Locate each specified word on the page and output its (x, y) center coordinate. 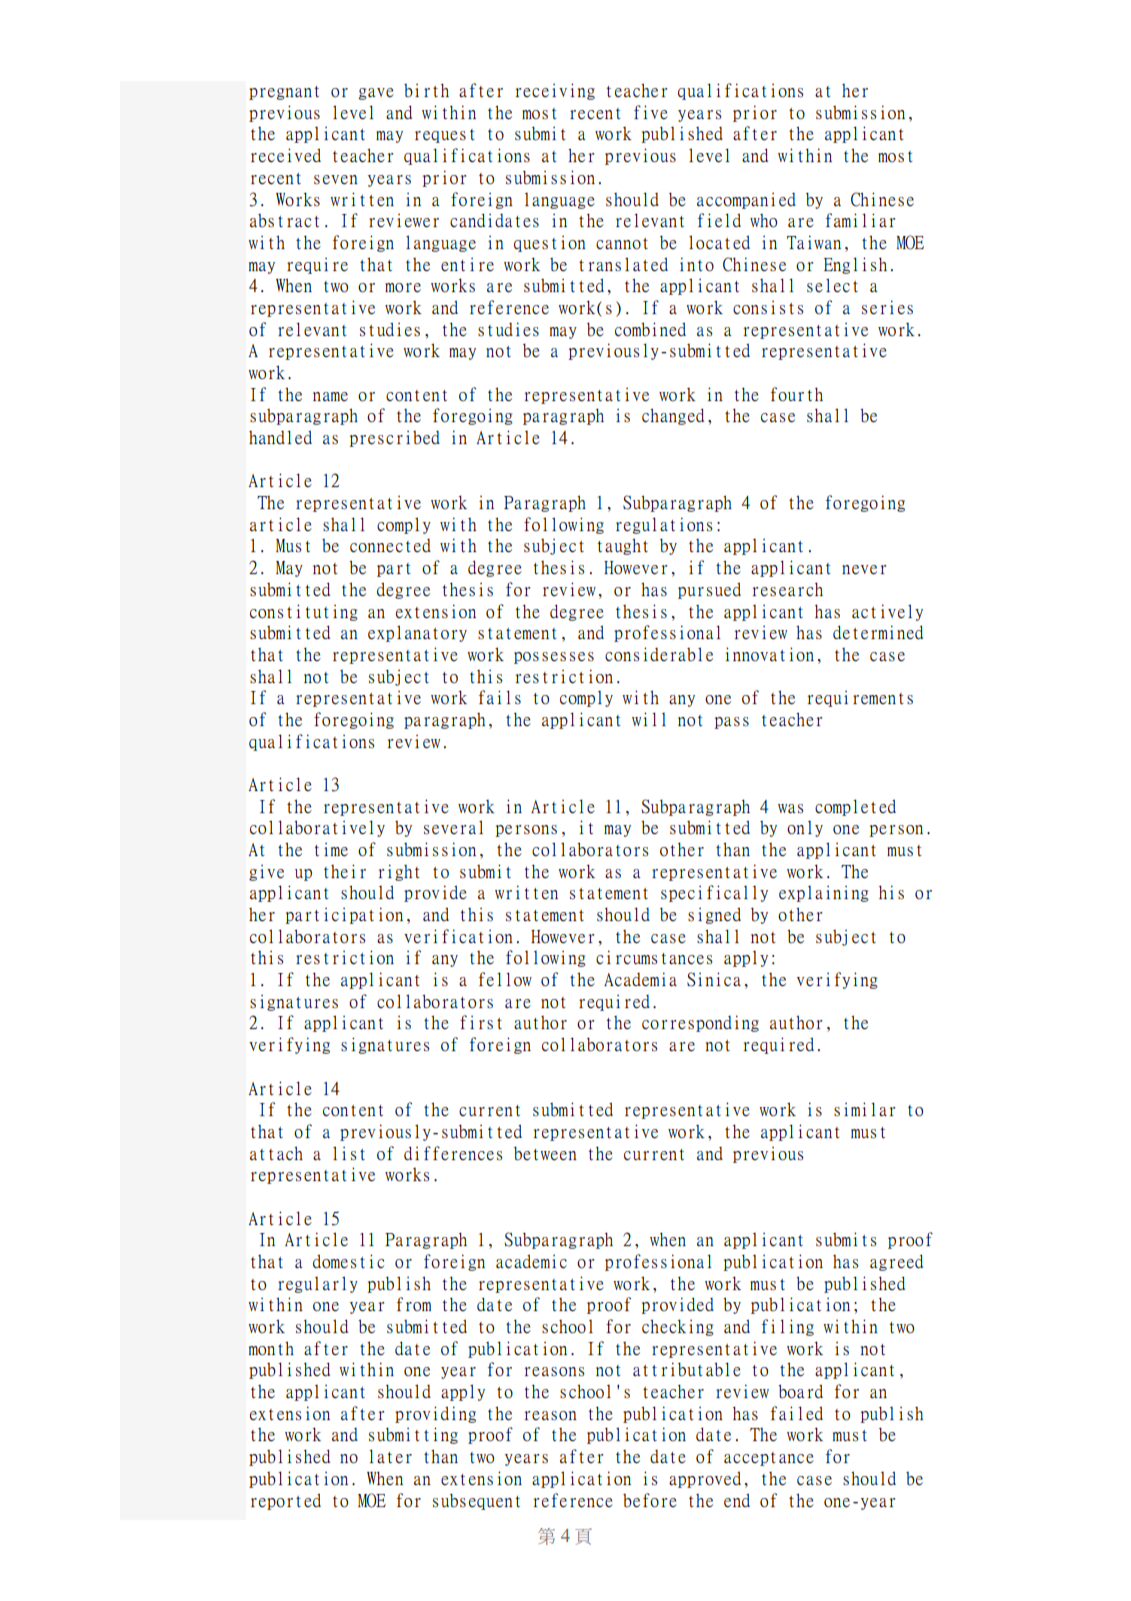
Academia (640, 979)
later (390, 1456)
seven (336, 180)
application (581, 1479)
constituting (304, 612)
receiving (555, 91)
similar (864, 1109)
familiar (860, 220)
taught (622, 546)
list (349, 1153)
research (788, 589)
